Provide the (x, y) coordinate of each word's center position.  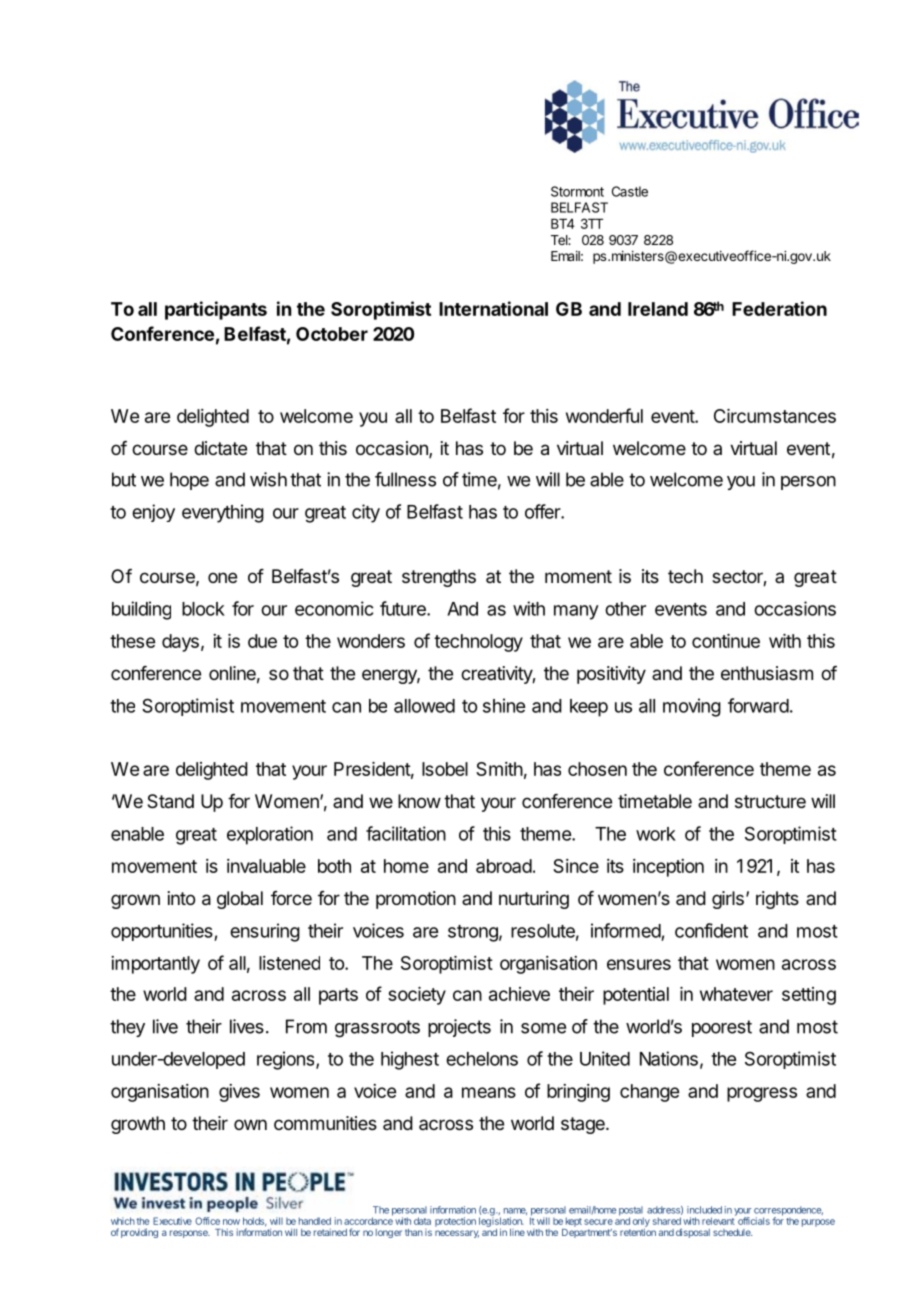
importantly (155, 965)
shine (504, 705)
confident (711, 930)
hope (189, 481)
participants (216, 310)
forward (758, 705)
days (180, 643)
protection (455, 1222)
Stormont (577, 191)
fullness (405, 479)
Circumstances (775, 416)
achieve (519, 994)
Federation (779, 308)
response (190, 1234)
